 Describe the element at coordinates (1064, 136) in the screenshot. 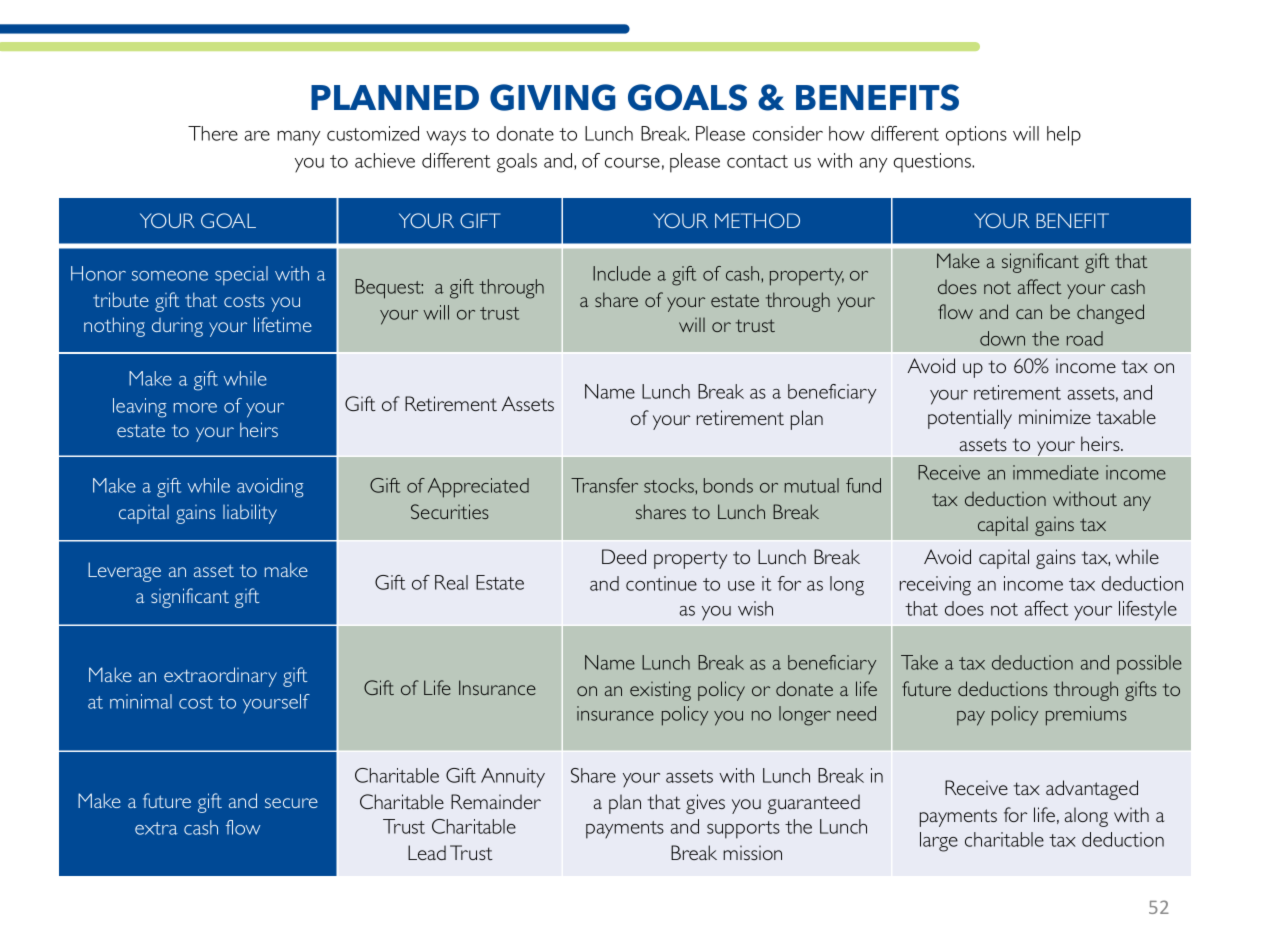

I see `help` at that location.
